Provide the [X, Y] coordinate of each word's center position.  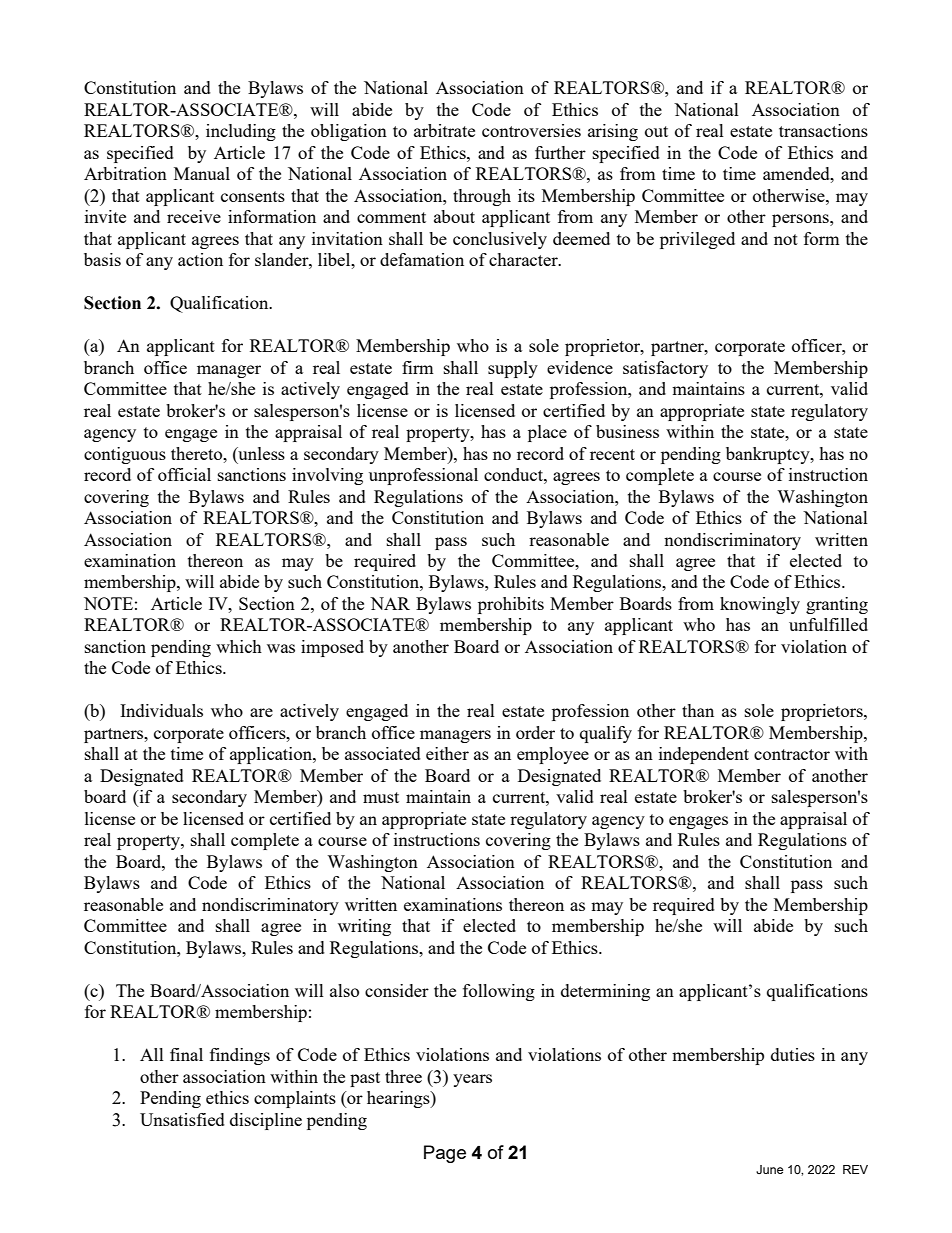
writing [364, 927]
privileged [697, 240]
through [482, 197]
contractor [792, 754]
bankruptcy [769, 455]
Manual [202, 173]
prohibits [511, 605]
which [239, 646]
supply [513, 369]
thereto [198, 453]
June [769, 1169]
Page [445, 1154]
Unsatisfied [182, 1119]
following [499, 992]
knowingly [760, 605]
